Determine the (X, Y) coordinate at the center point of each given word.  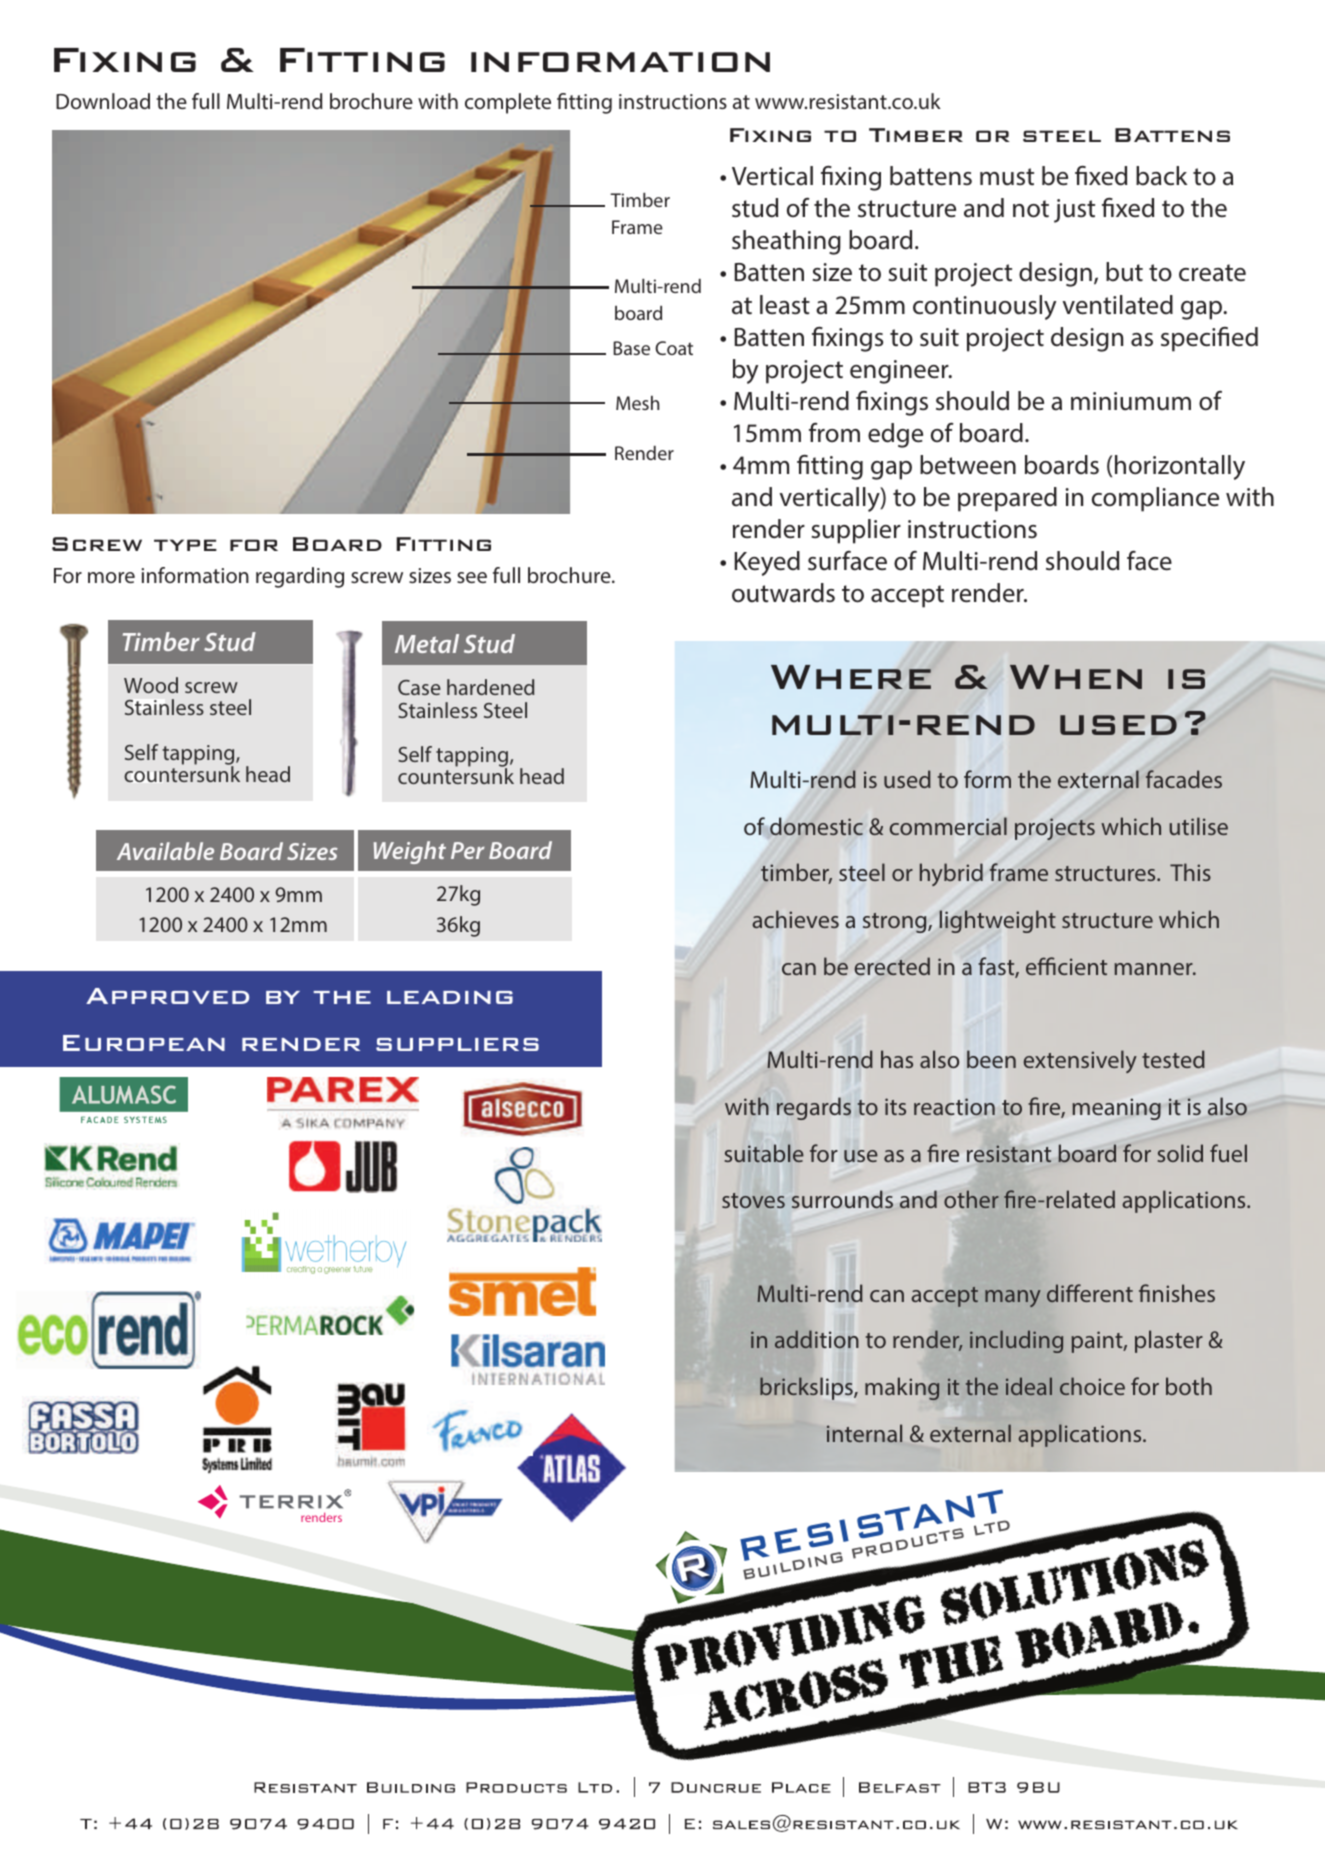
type (185, 545)
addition (816, 1339)
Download (103, 101)
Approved (167, 996)
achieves (795, 919)
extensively (1080, 1061)
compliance (1155, 499)
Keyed (767, 563)
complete (508, 103)
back (1161, 176)
